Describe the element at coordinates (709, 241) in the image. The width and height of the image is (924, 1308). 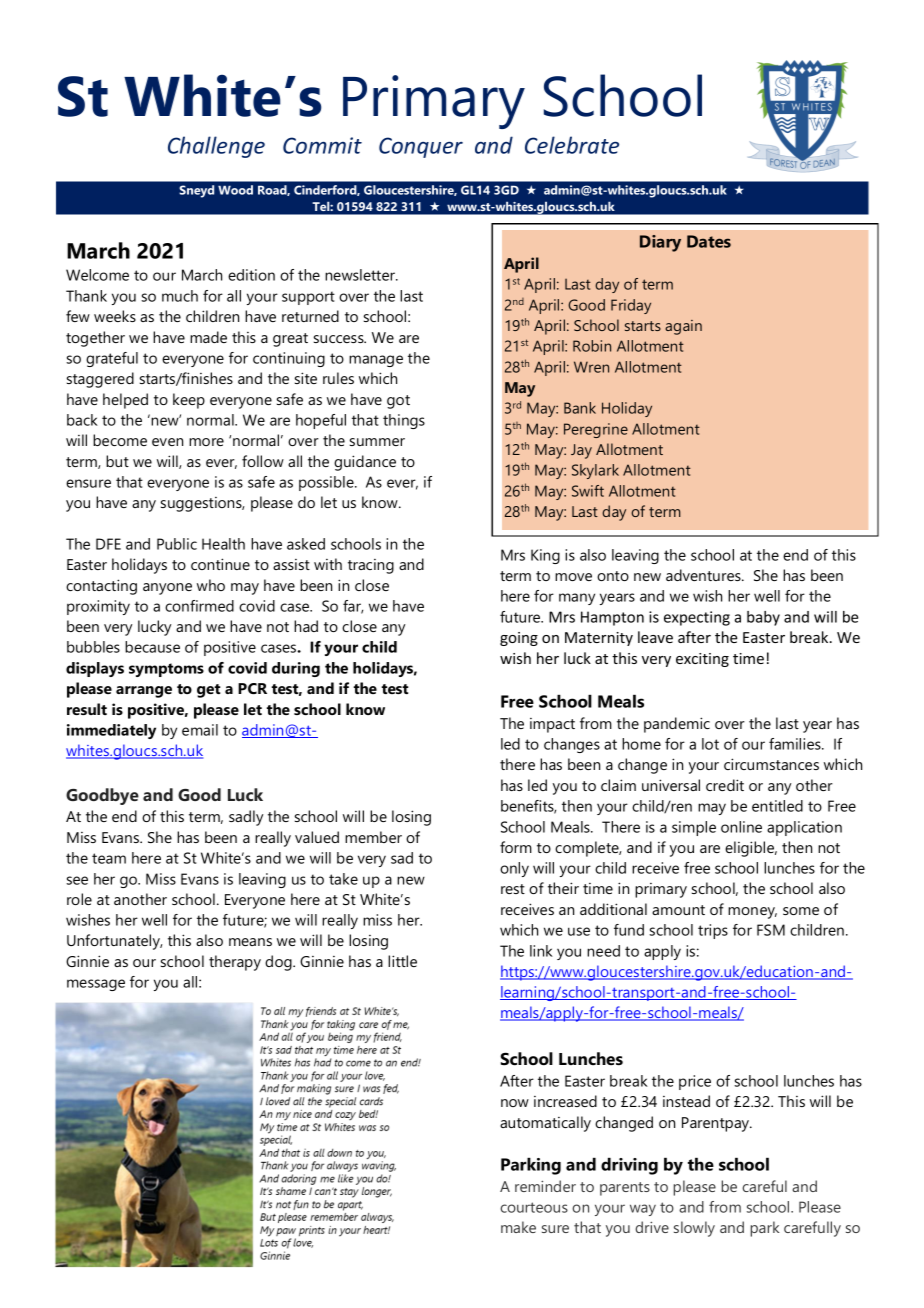
I see `Dates` at that location.
